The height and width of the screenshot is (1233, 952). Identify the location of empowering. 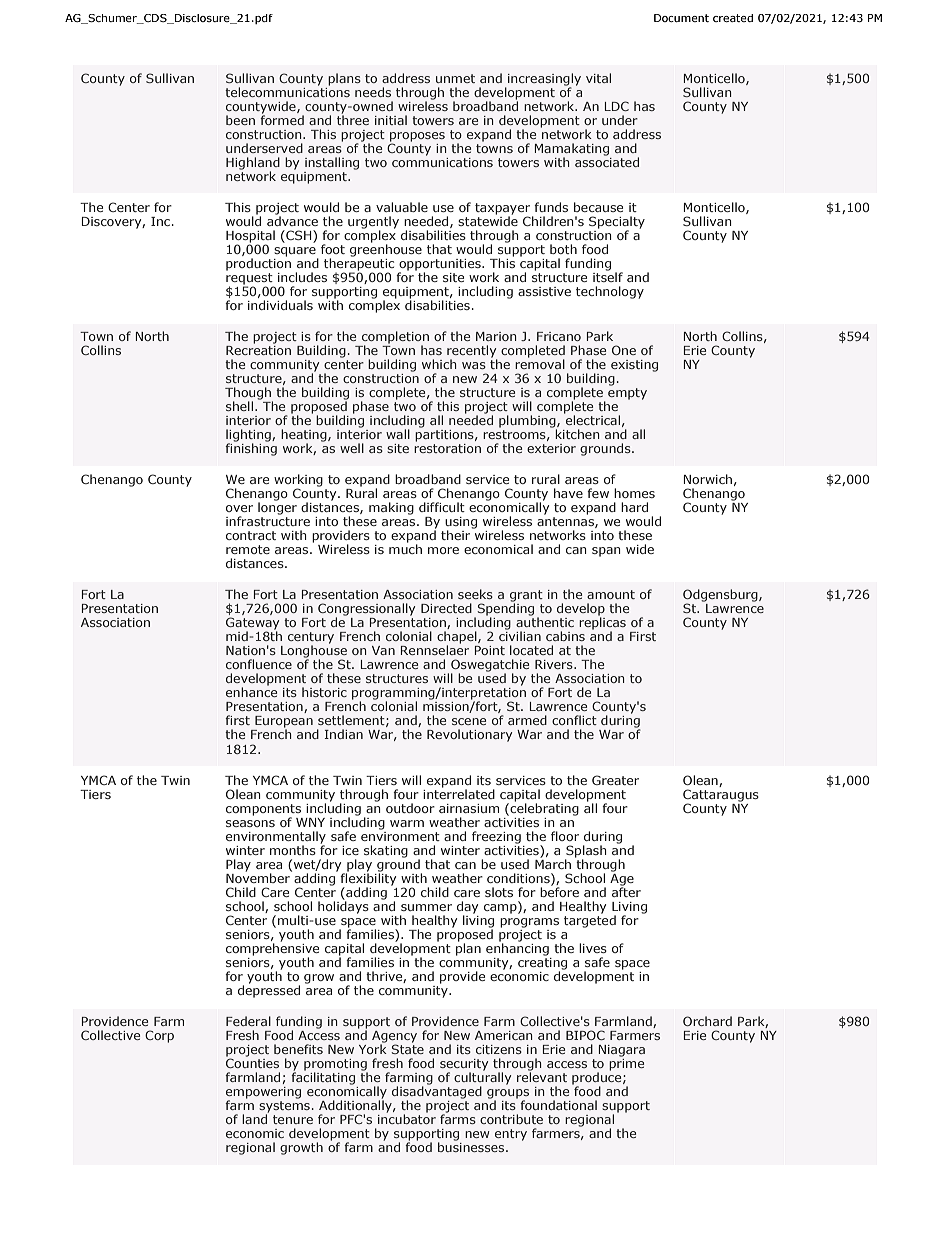
(263, 1094).
